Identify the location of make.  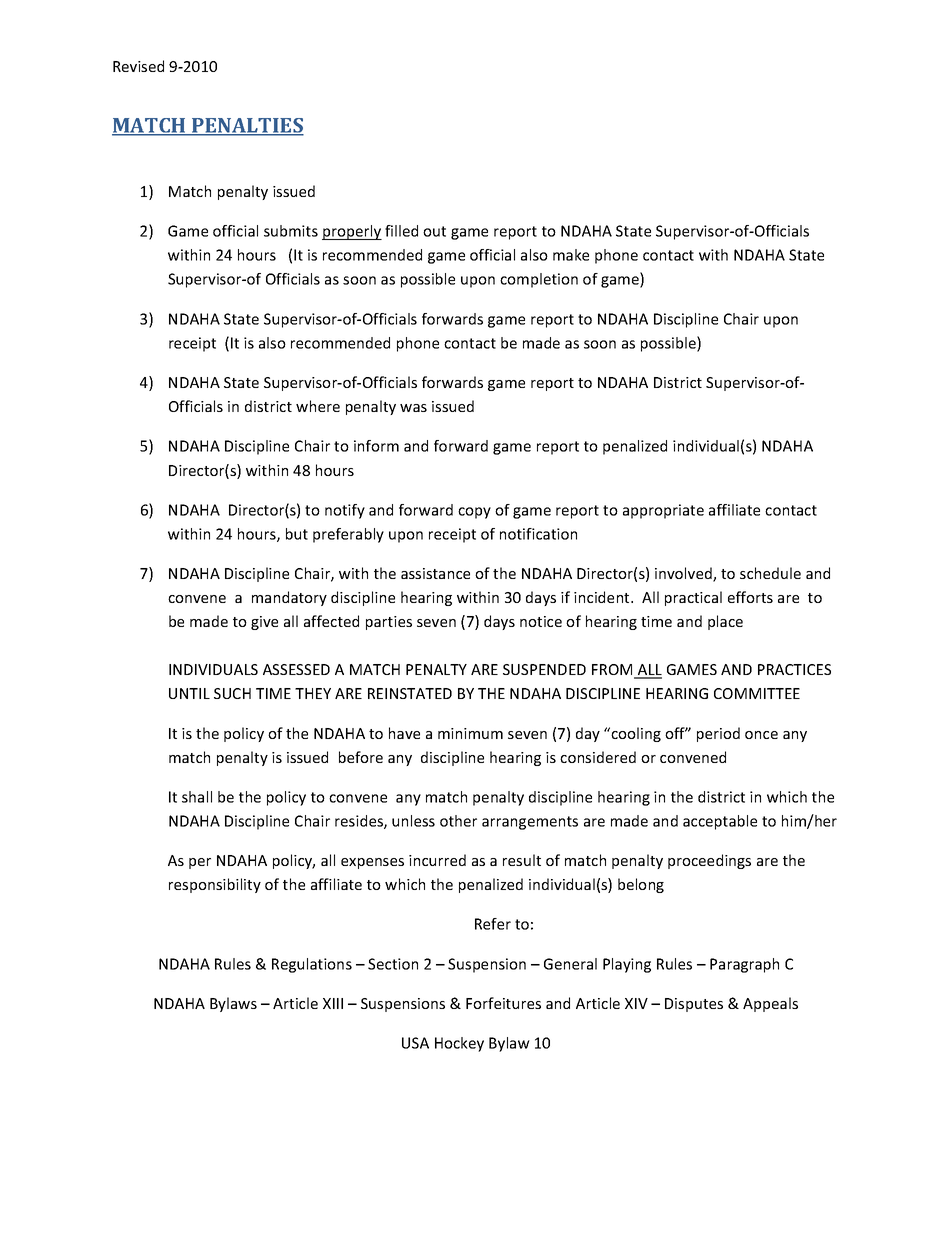
(571, 255).
